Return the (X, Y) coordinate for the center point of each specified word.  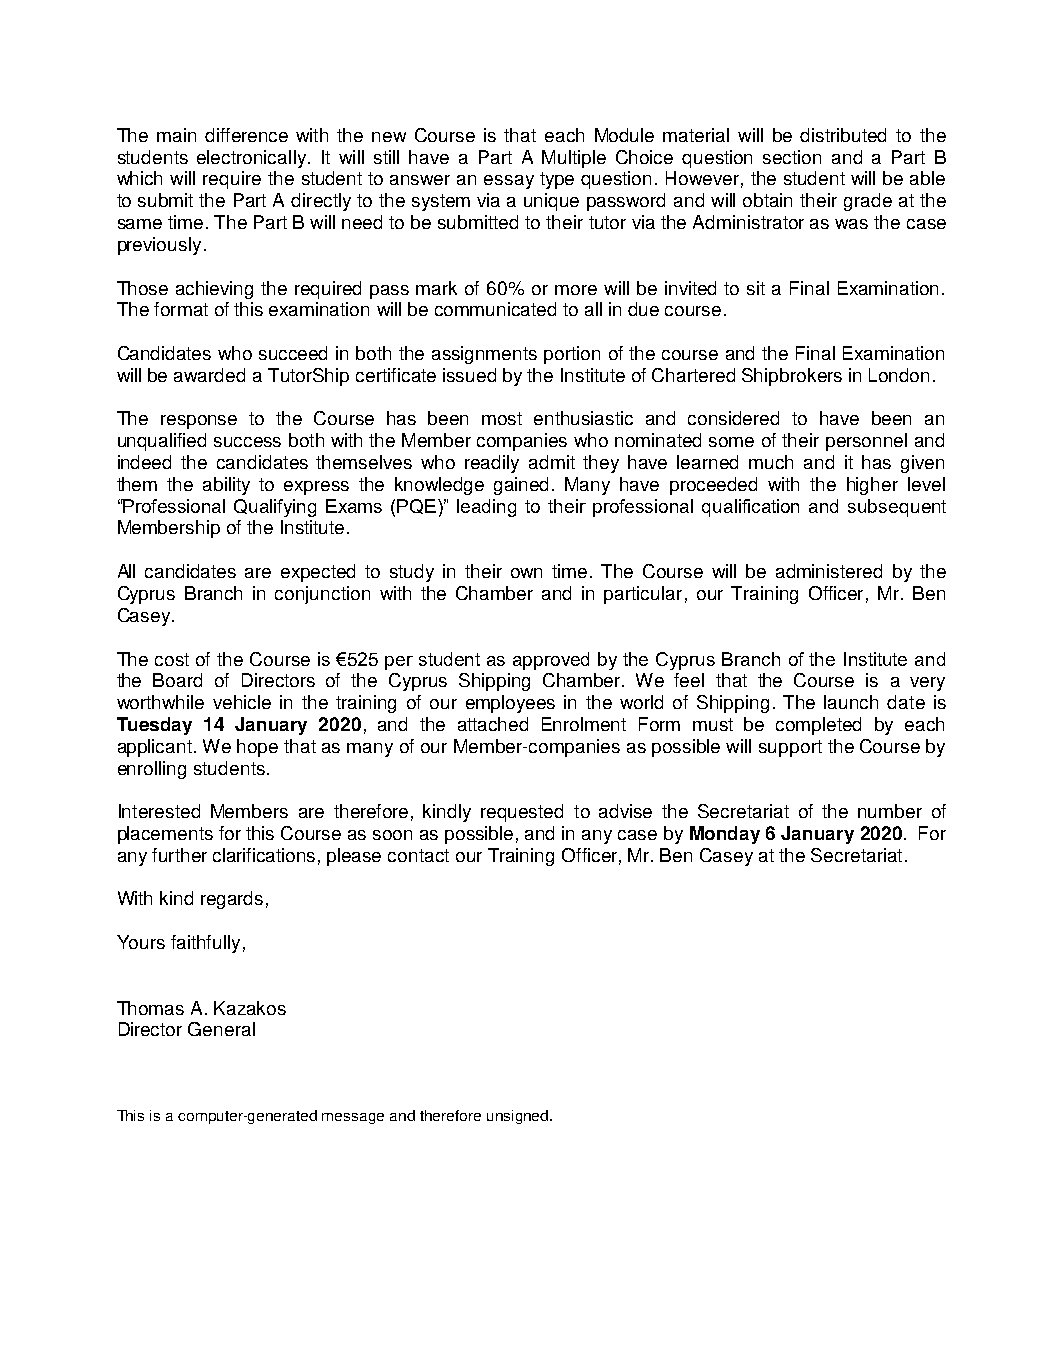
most (502, 418)
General (221, 1029)
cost (172, 659)
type (557, 180)
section (792, 157)
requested (522, 813)
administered (829, 571)
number (890, 811)
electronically (251, 159)
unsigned (519, 1117)
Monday (725, 835)
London (899, 375)
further (179, 855)
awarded (209, 375)
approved (551, 661)
